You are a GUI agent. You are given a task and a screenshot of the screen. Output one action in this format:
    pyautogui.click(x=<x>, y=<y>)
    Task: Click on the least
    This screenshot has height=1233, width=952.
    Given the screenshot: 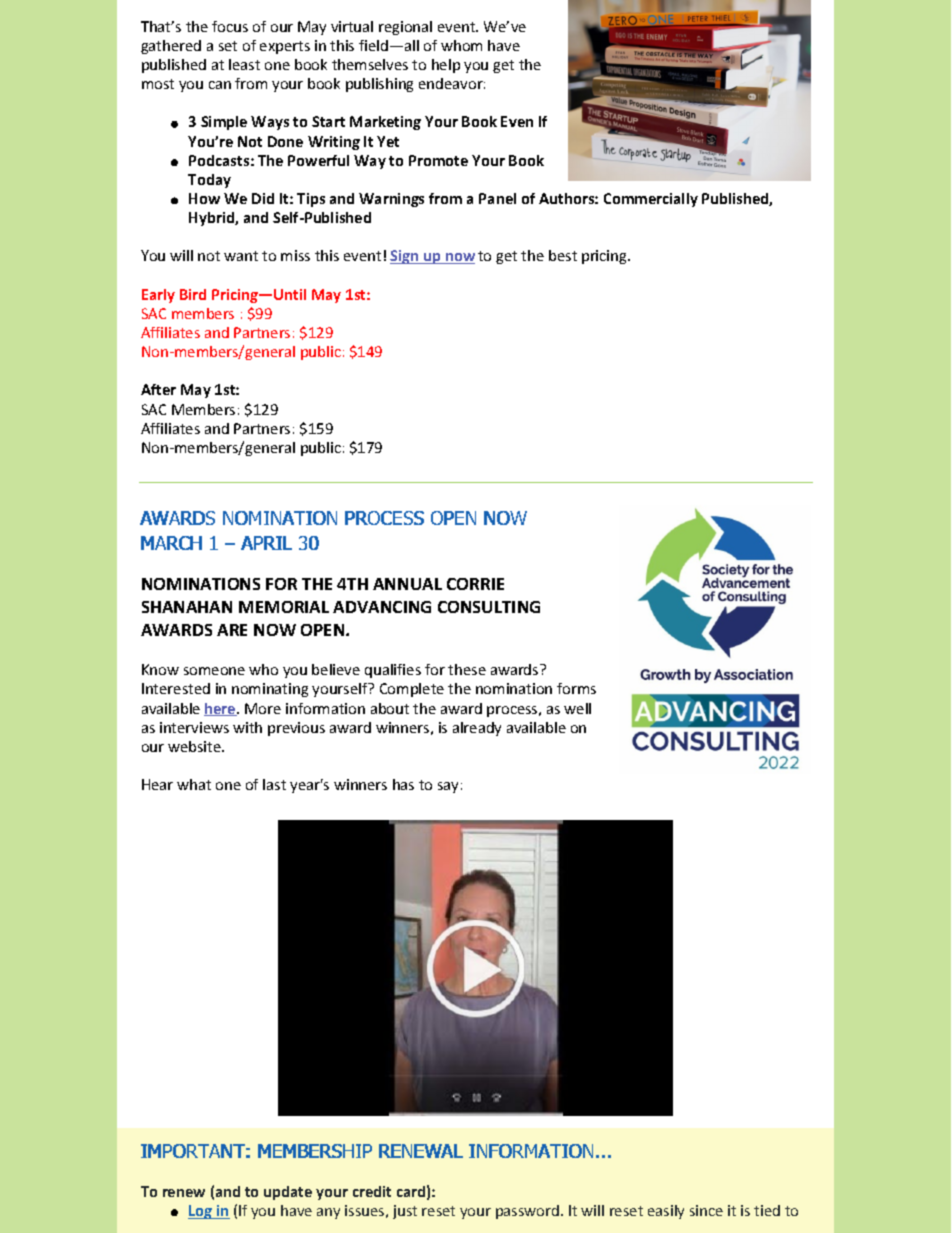 What is the action you would take?
    pyautogui.click(x=244, y=64)
